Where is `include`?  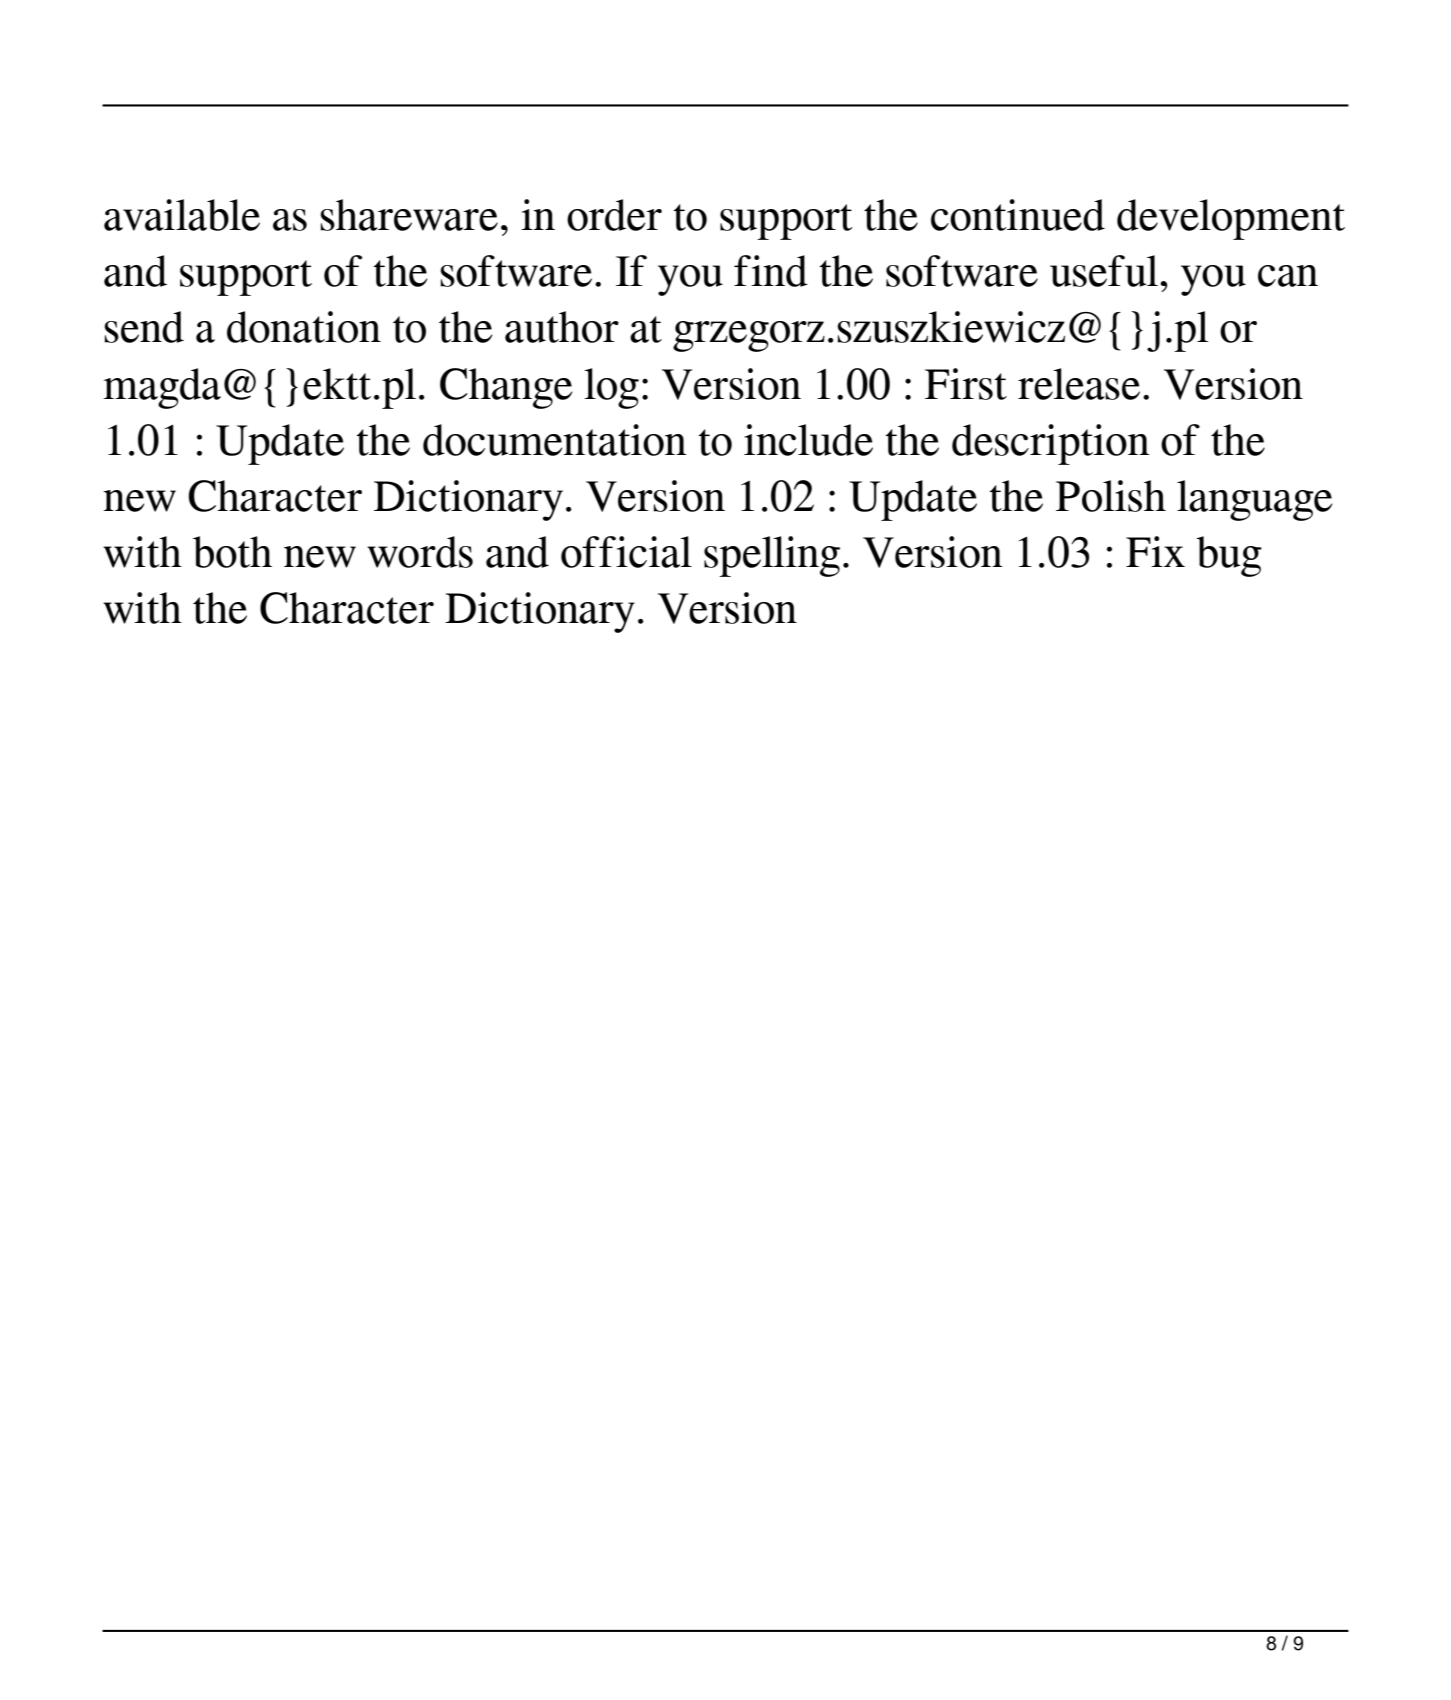 include is located at coordinates (808, 440).
